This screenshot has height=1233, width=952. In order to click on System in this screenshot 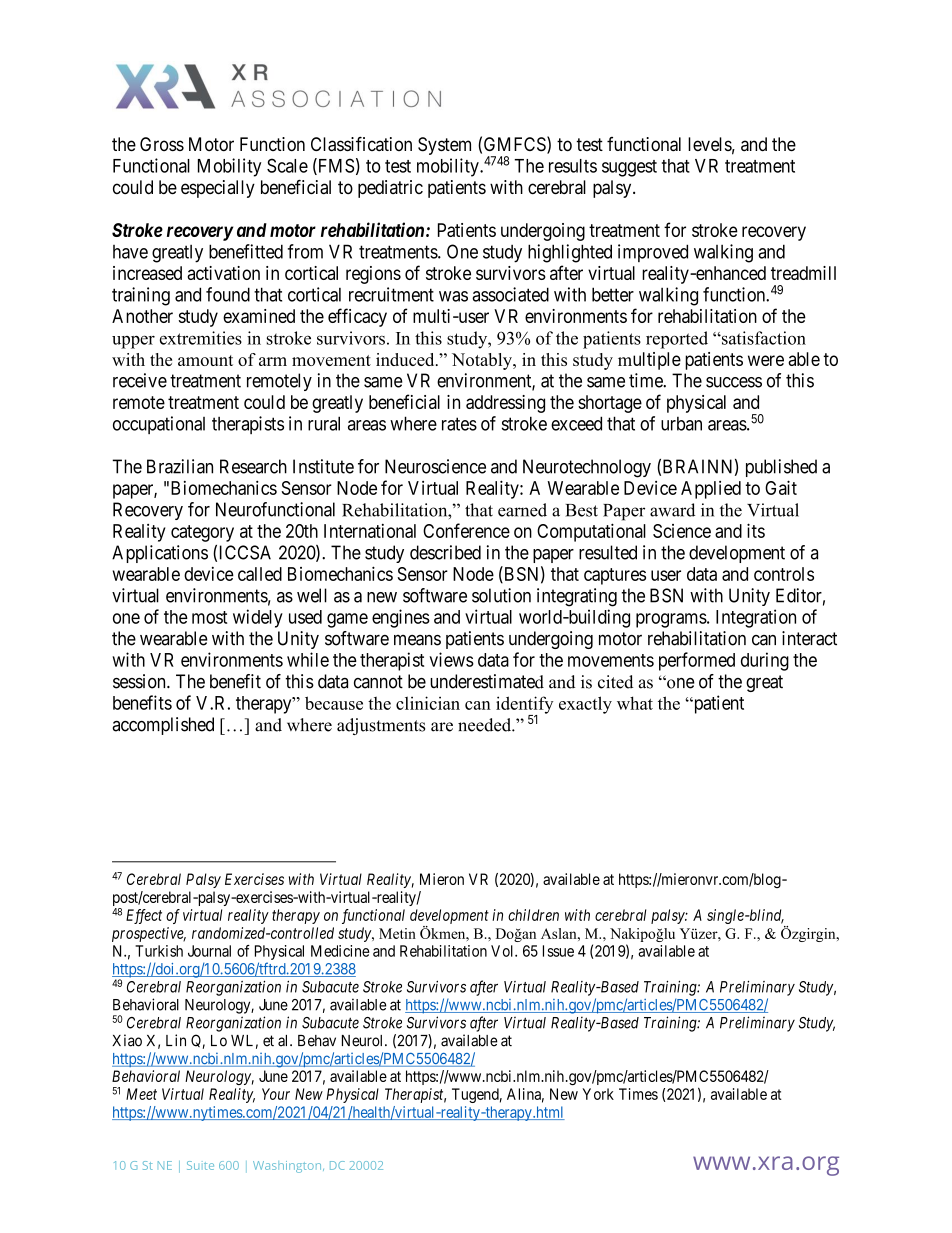, I will do `click(444, 146)`.
